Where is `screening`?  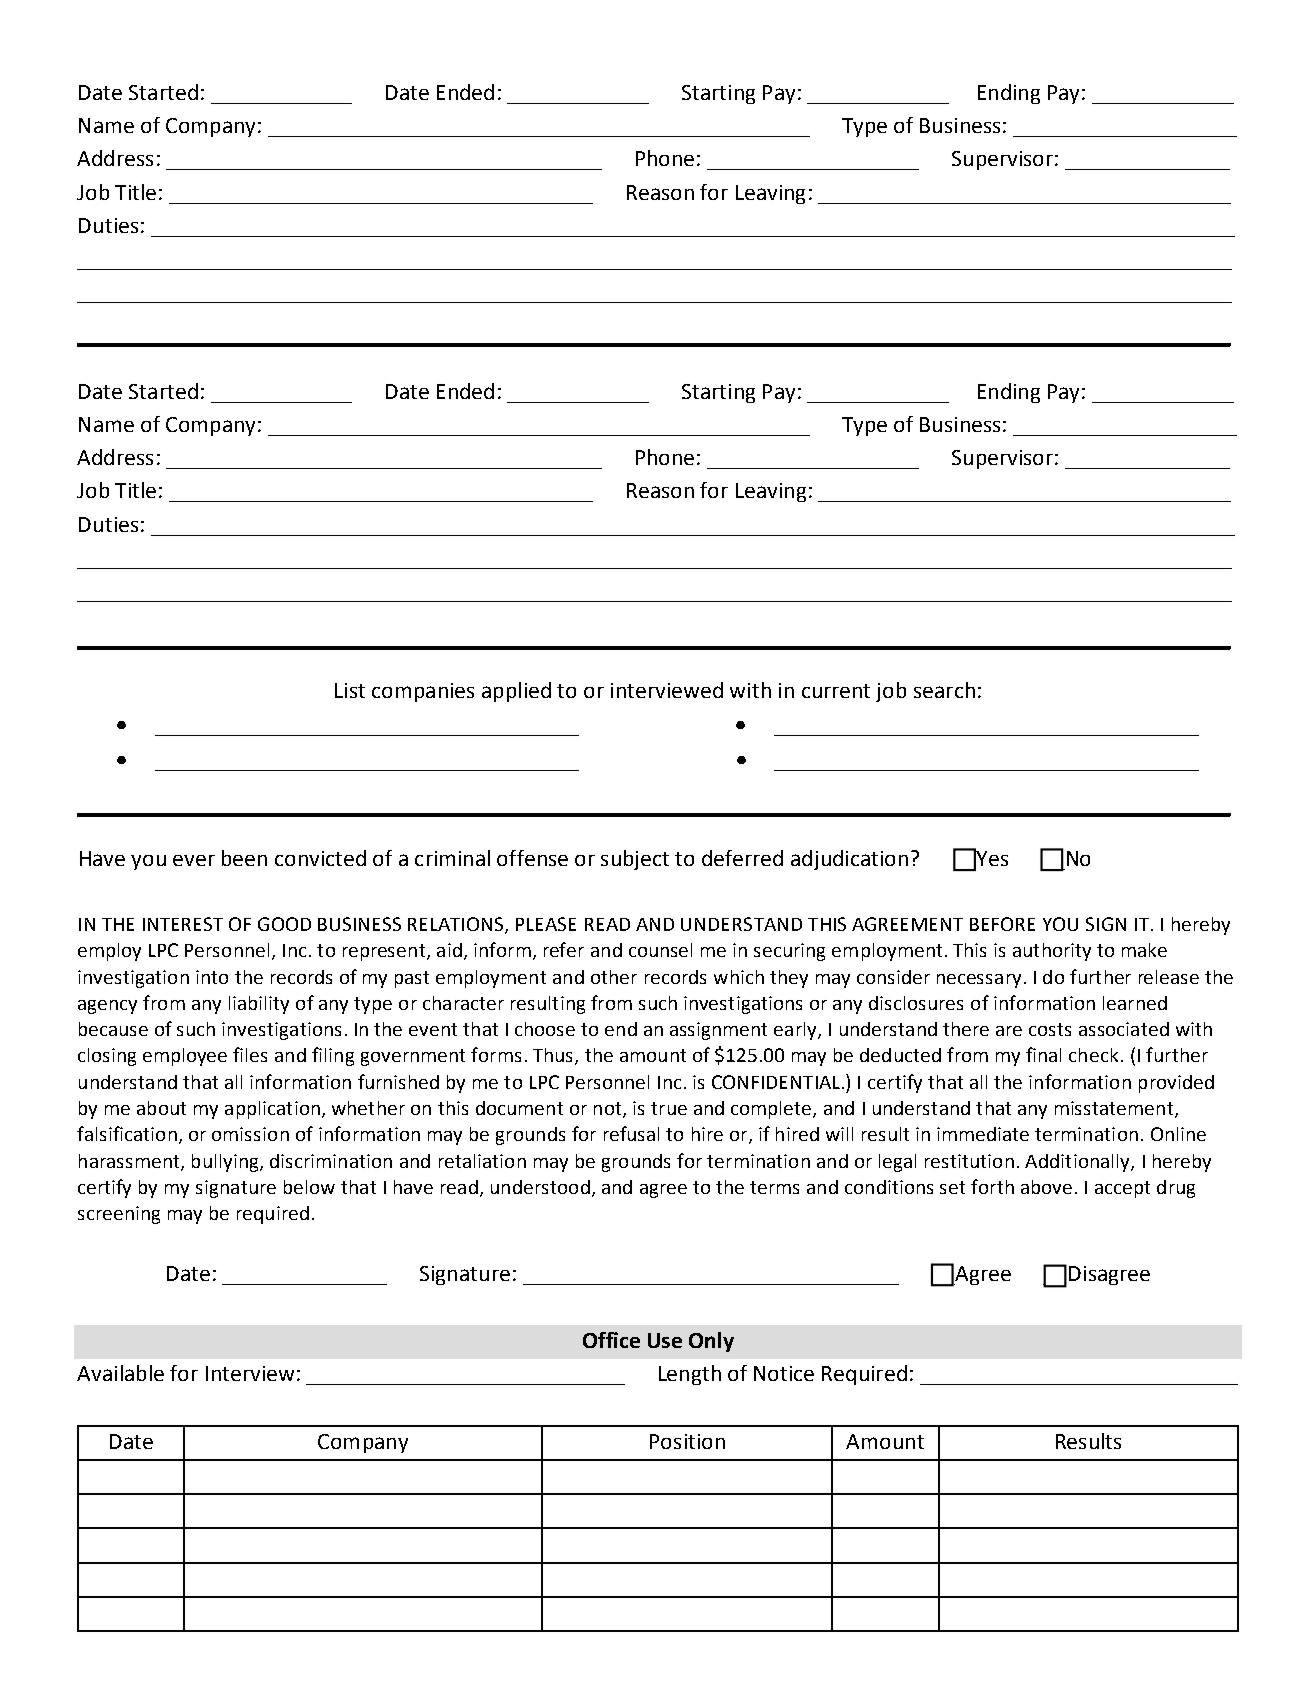
screening is located at coordinates (119, 1215).
